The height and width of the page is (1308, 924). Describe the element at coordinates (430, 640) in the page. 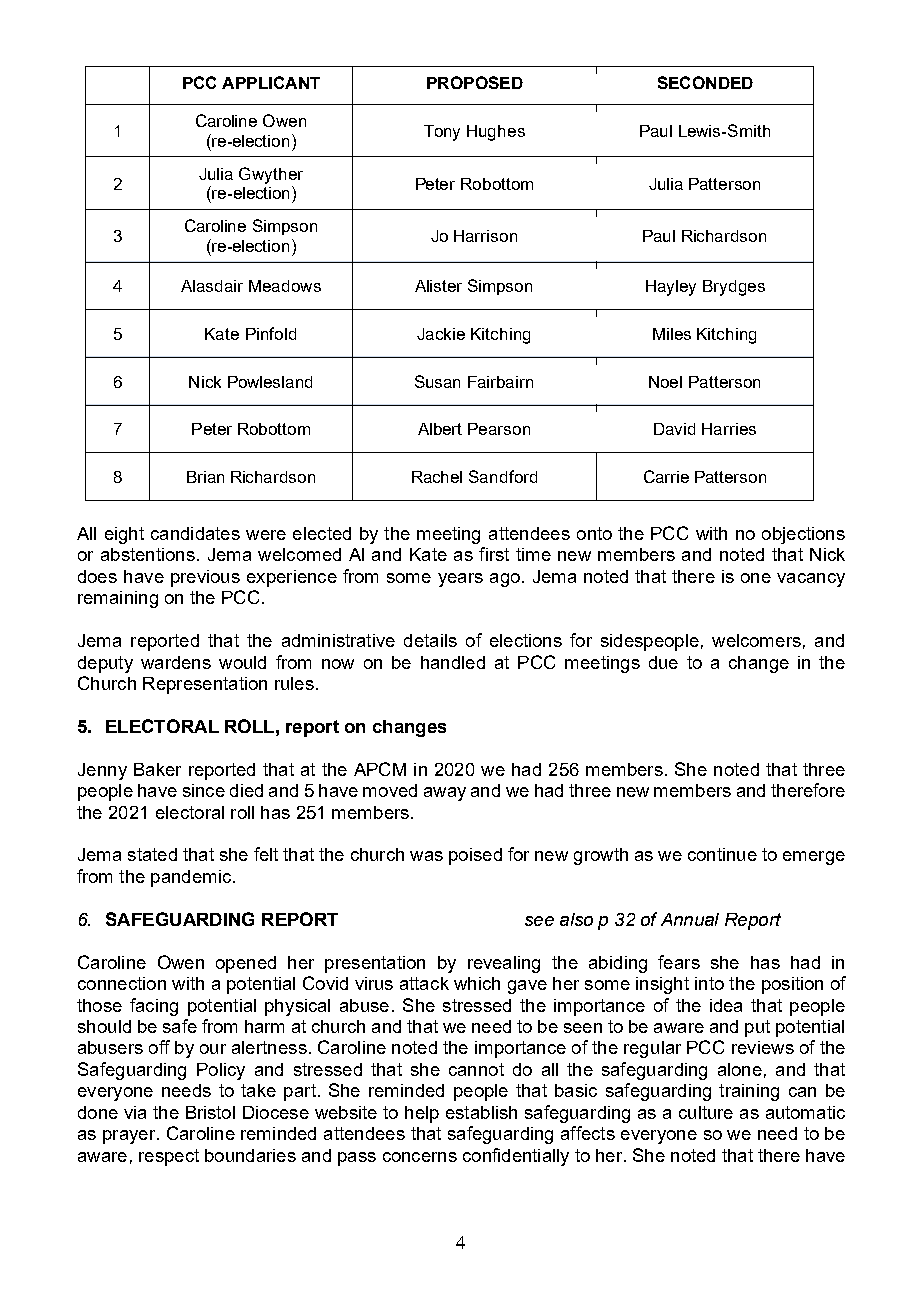

I see `details` at that location.
